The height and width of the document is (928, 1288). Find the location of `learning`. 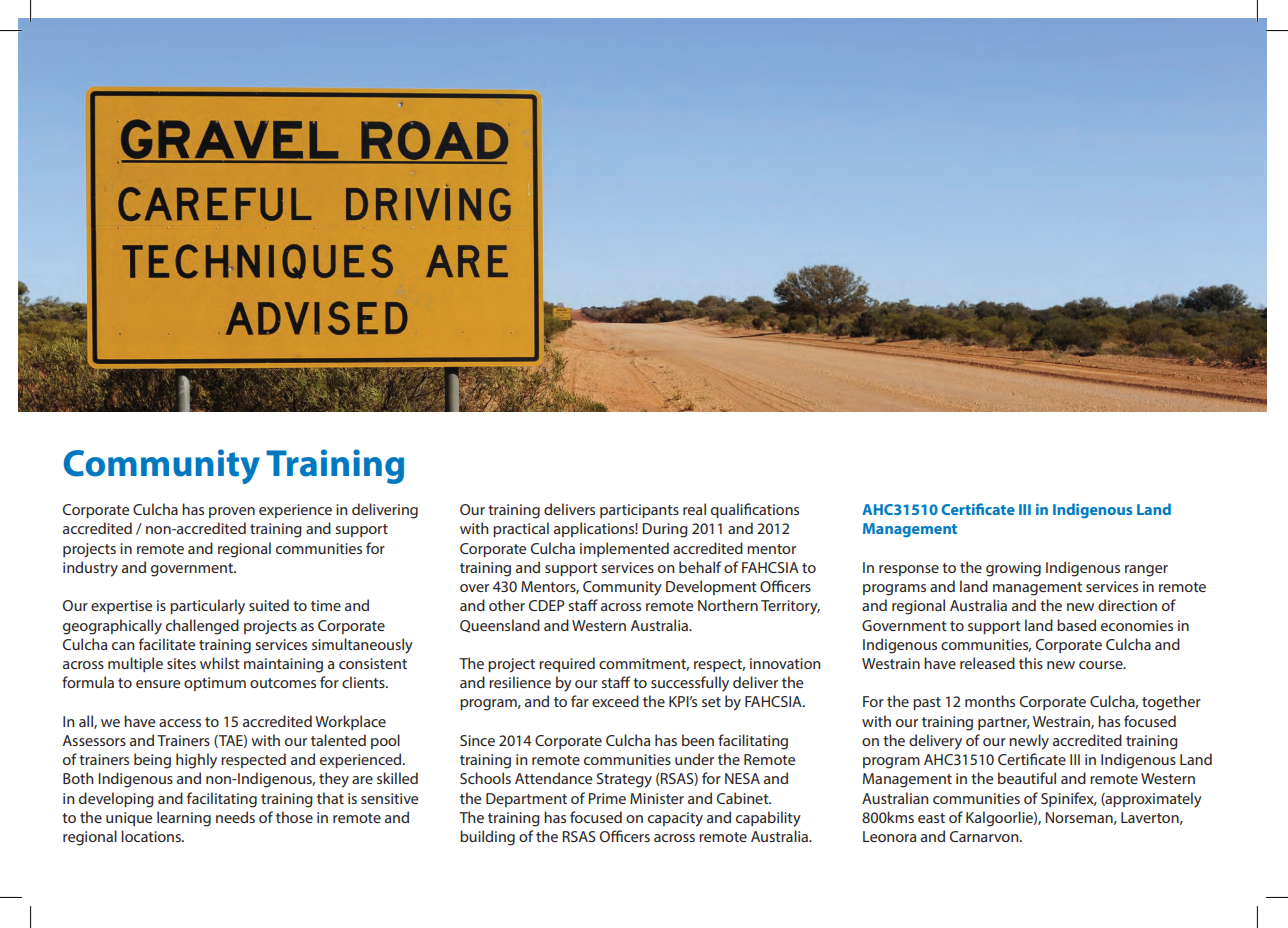

learning is located at coordinates (184, 819).
